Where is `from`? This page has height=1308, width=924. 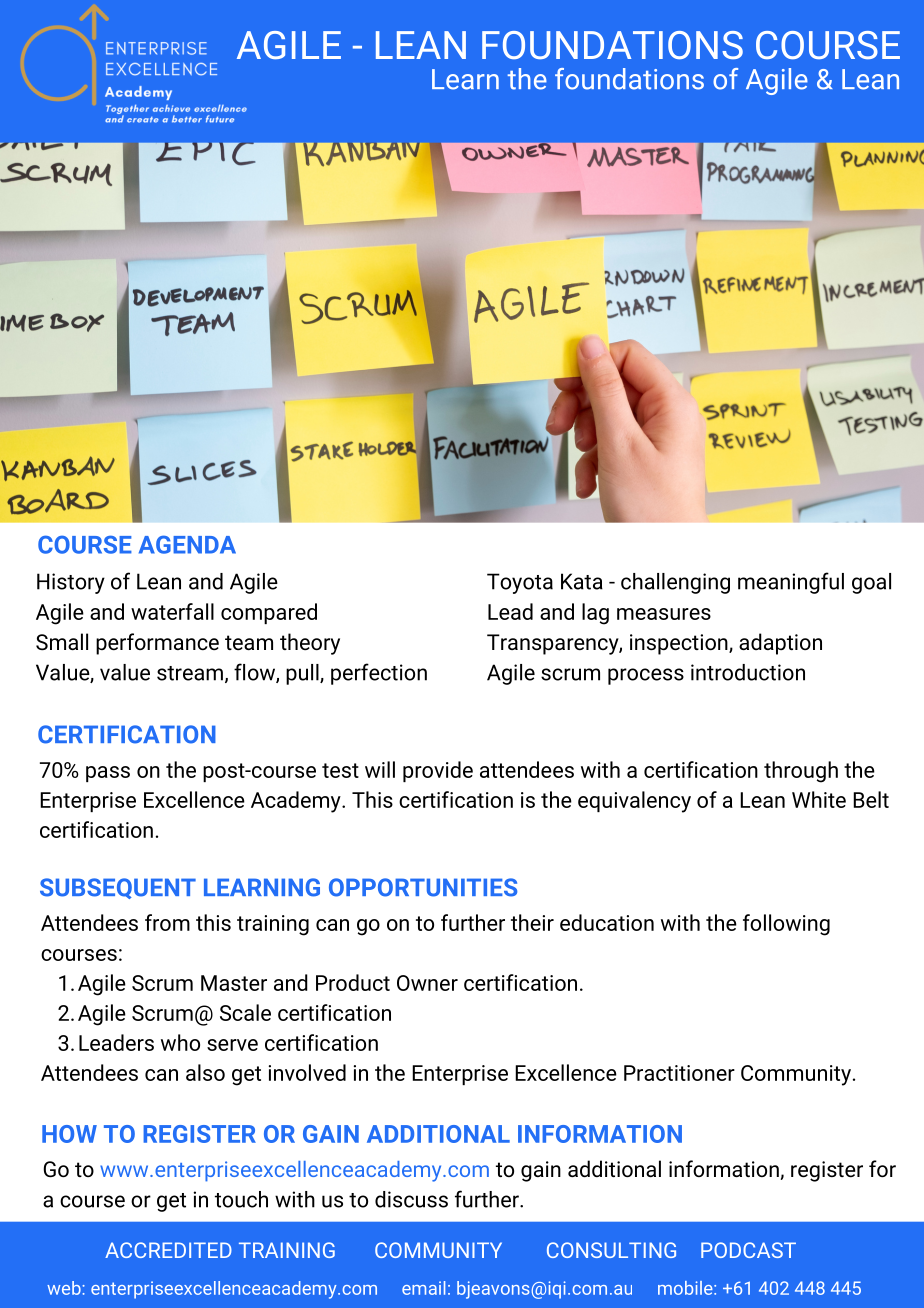 from is located at coordinates (167, 922).
